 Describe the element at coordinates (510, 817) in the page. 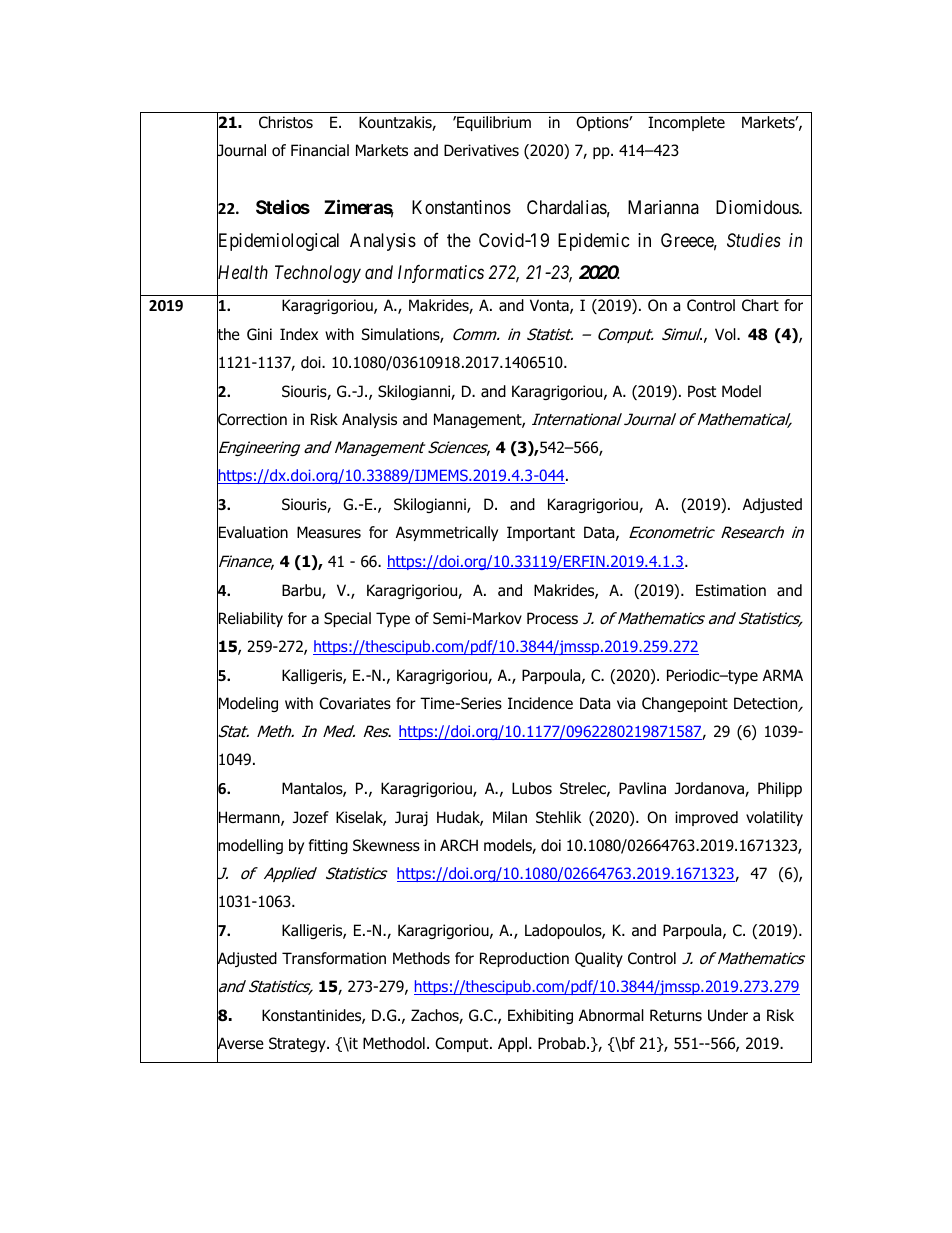

I see `Milan` at that location.
